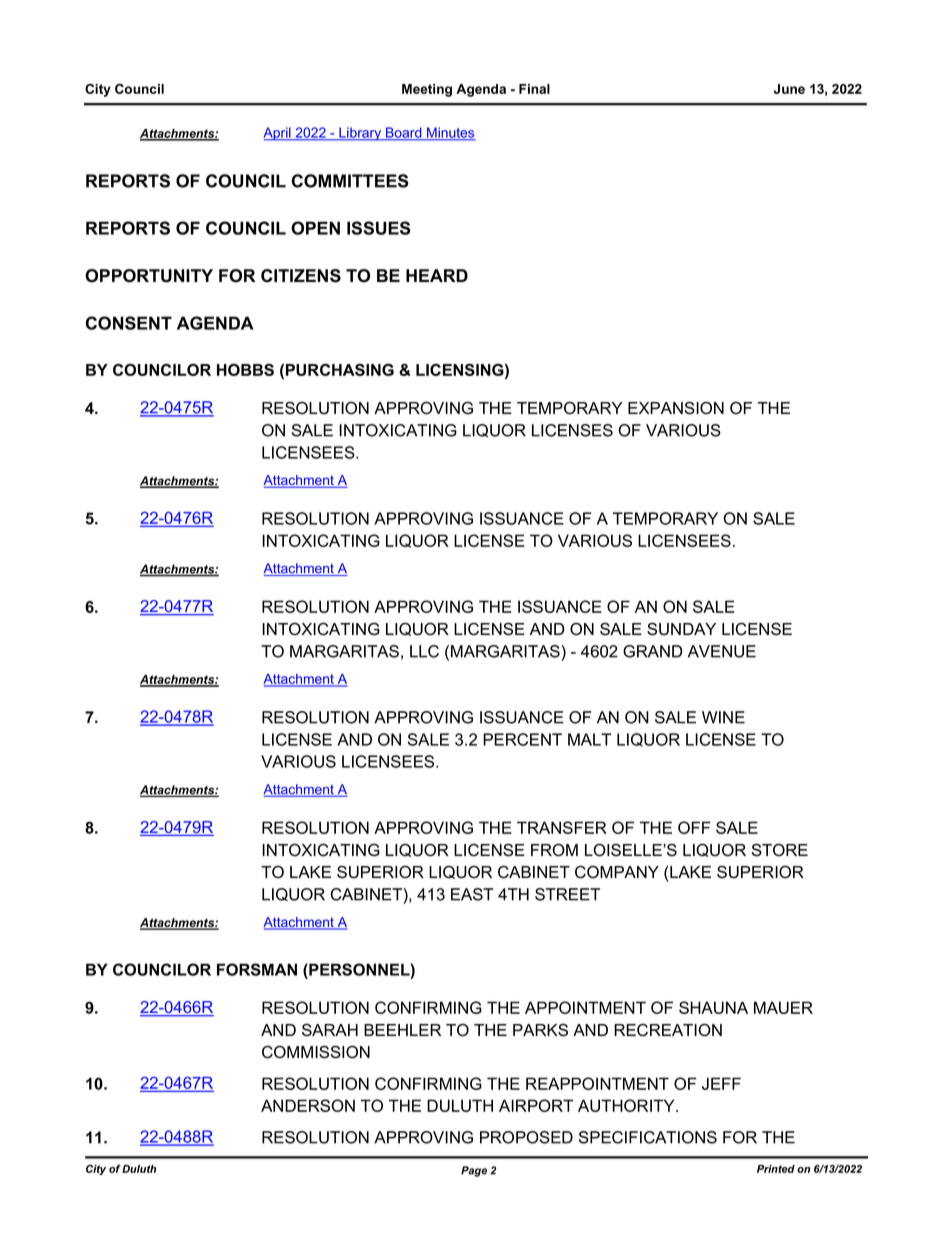 The height and width of the page is (1233, 952). I want to click on June, so click(789, 89).
